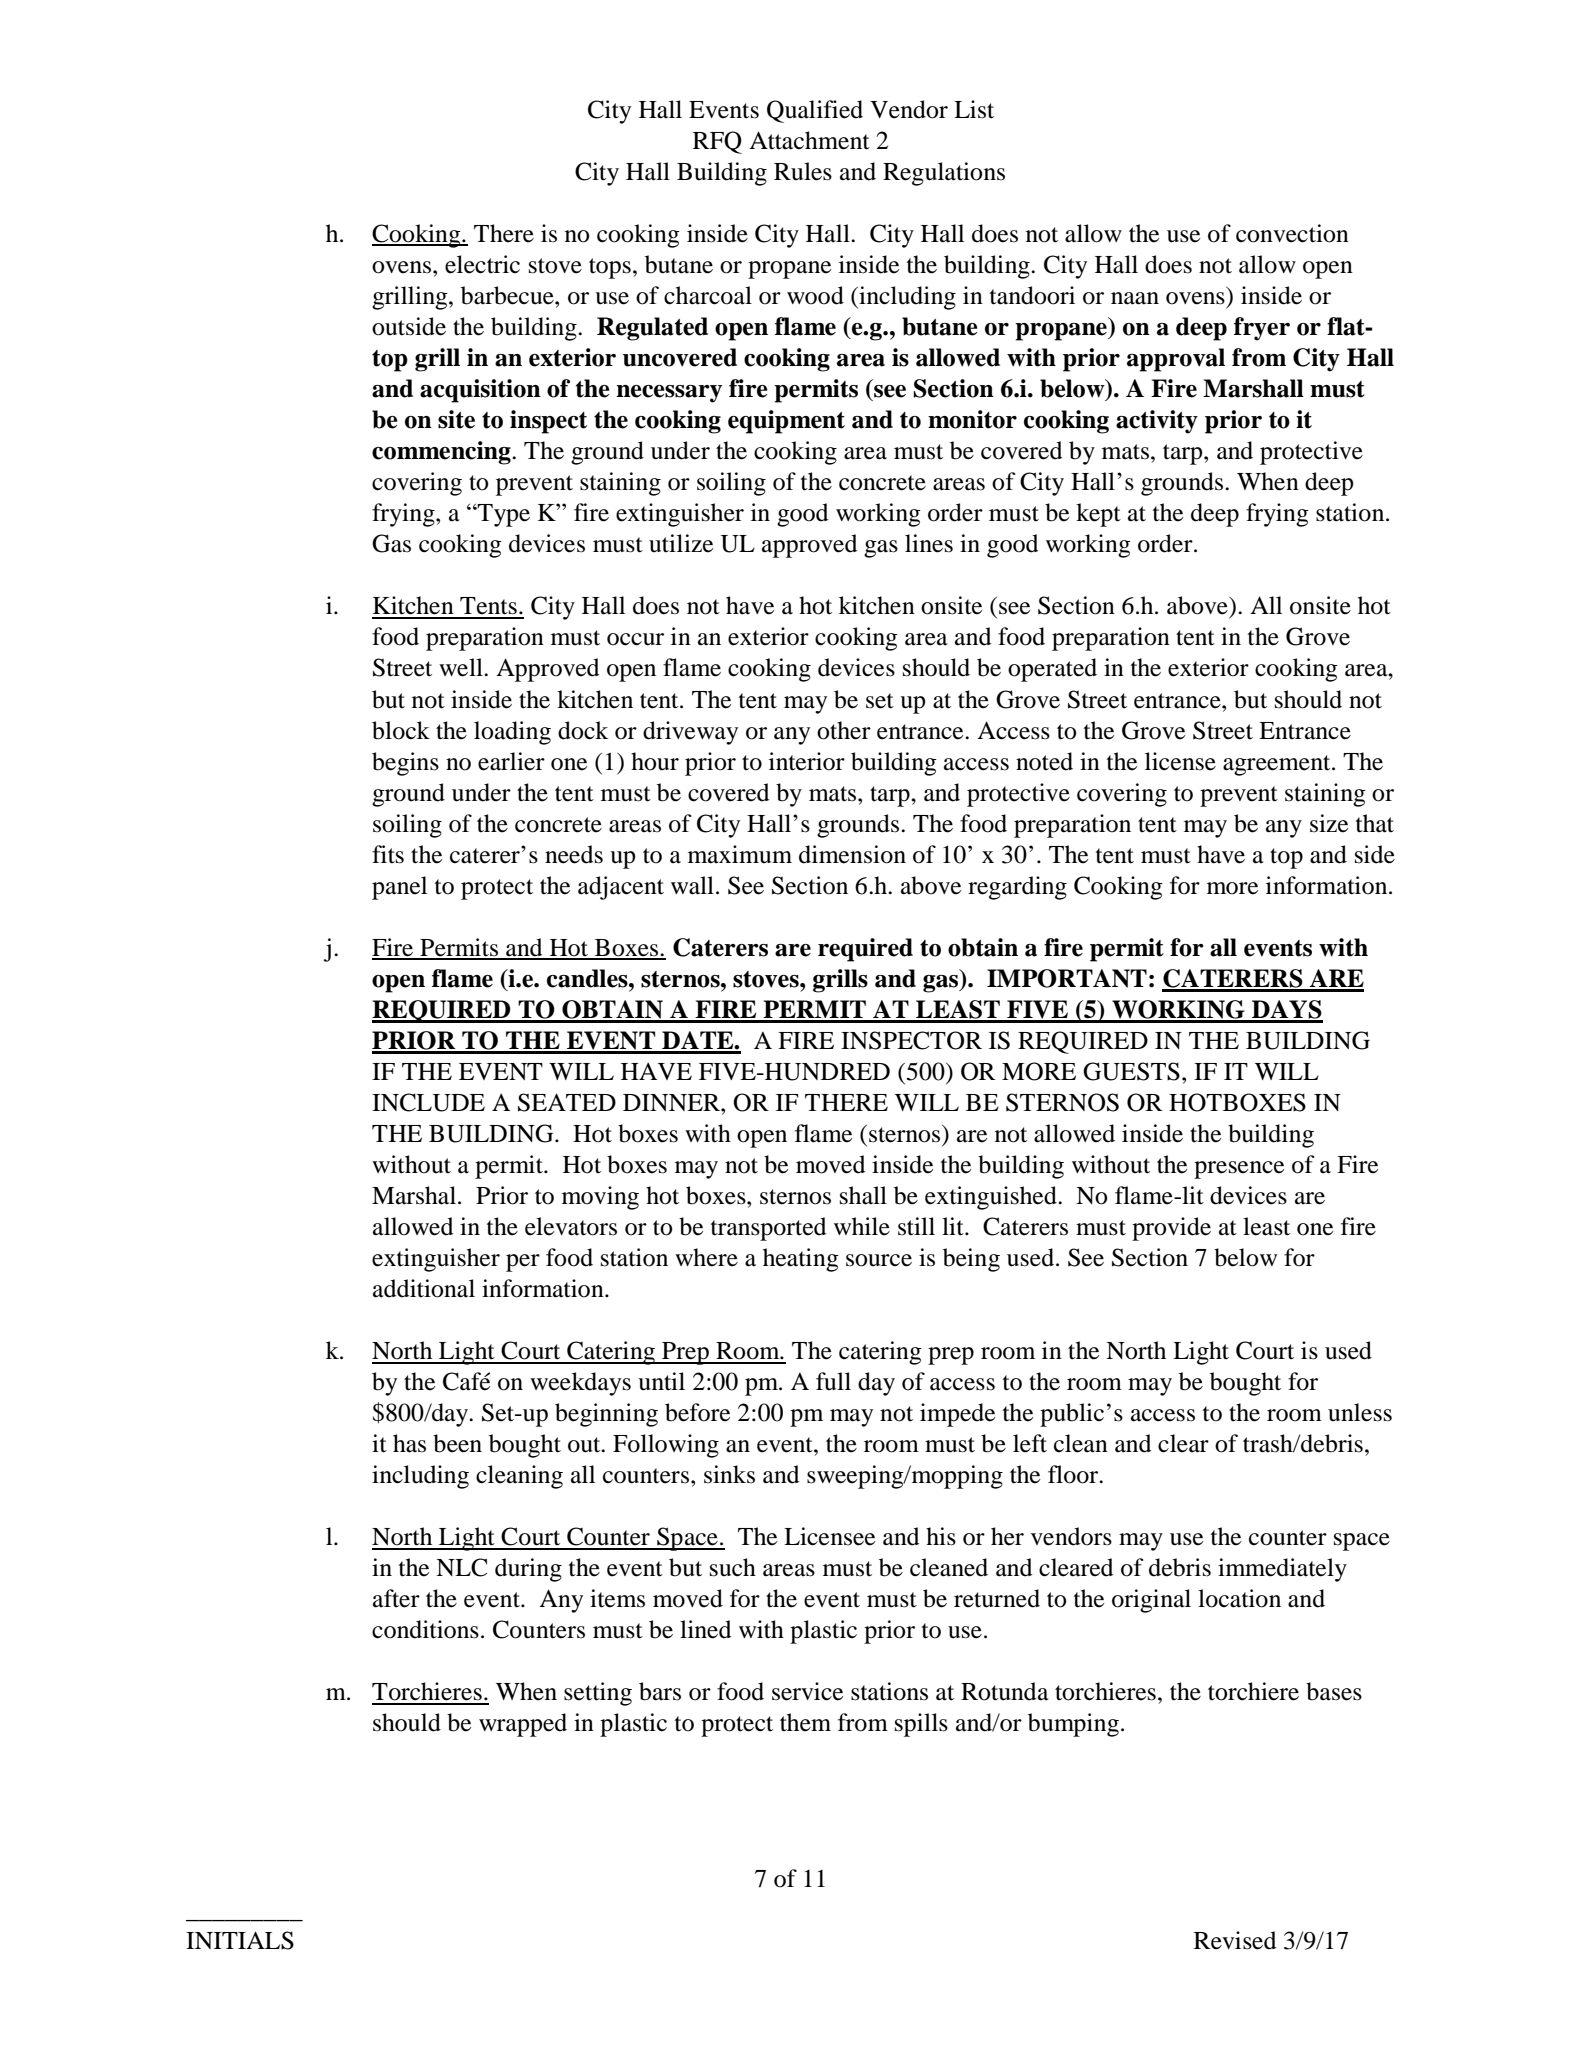 This document has width=1582, height=2048. Describe the element at coordinates (424, 1288) in the document. I see `additional` at that location.
